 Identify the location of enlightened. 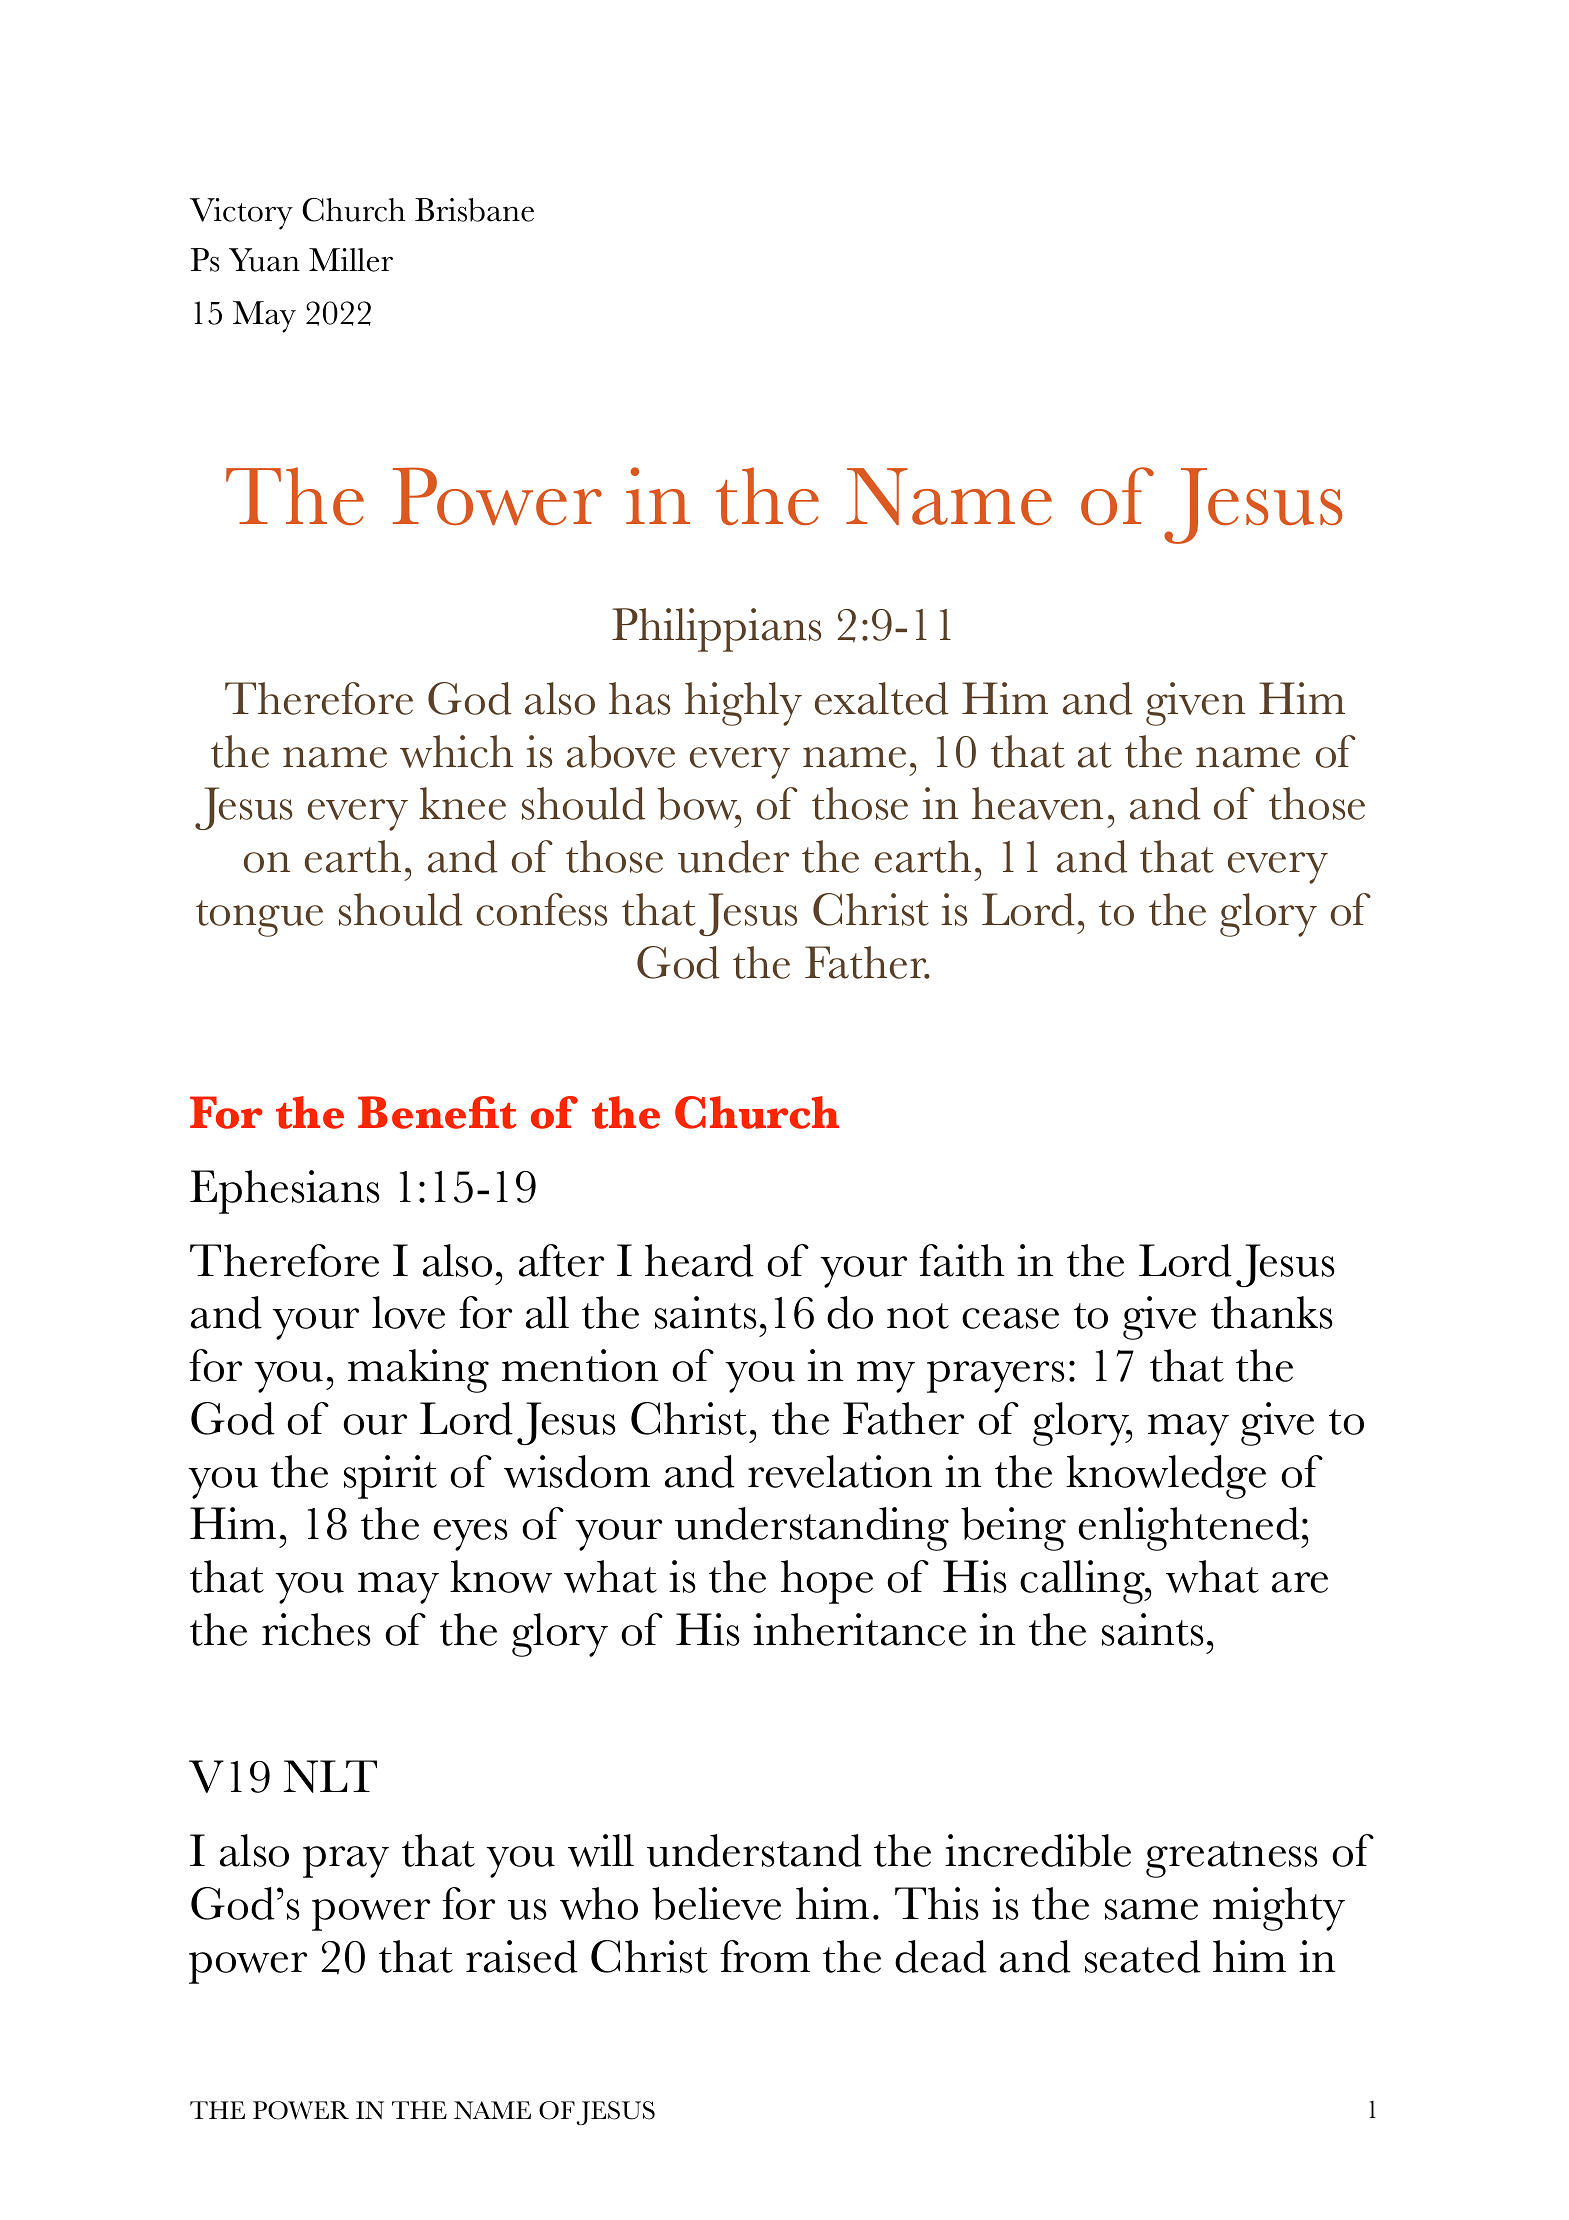
(1190, 1529).
